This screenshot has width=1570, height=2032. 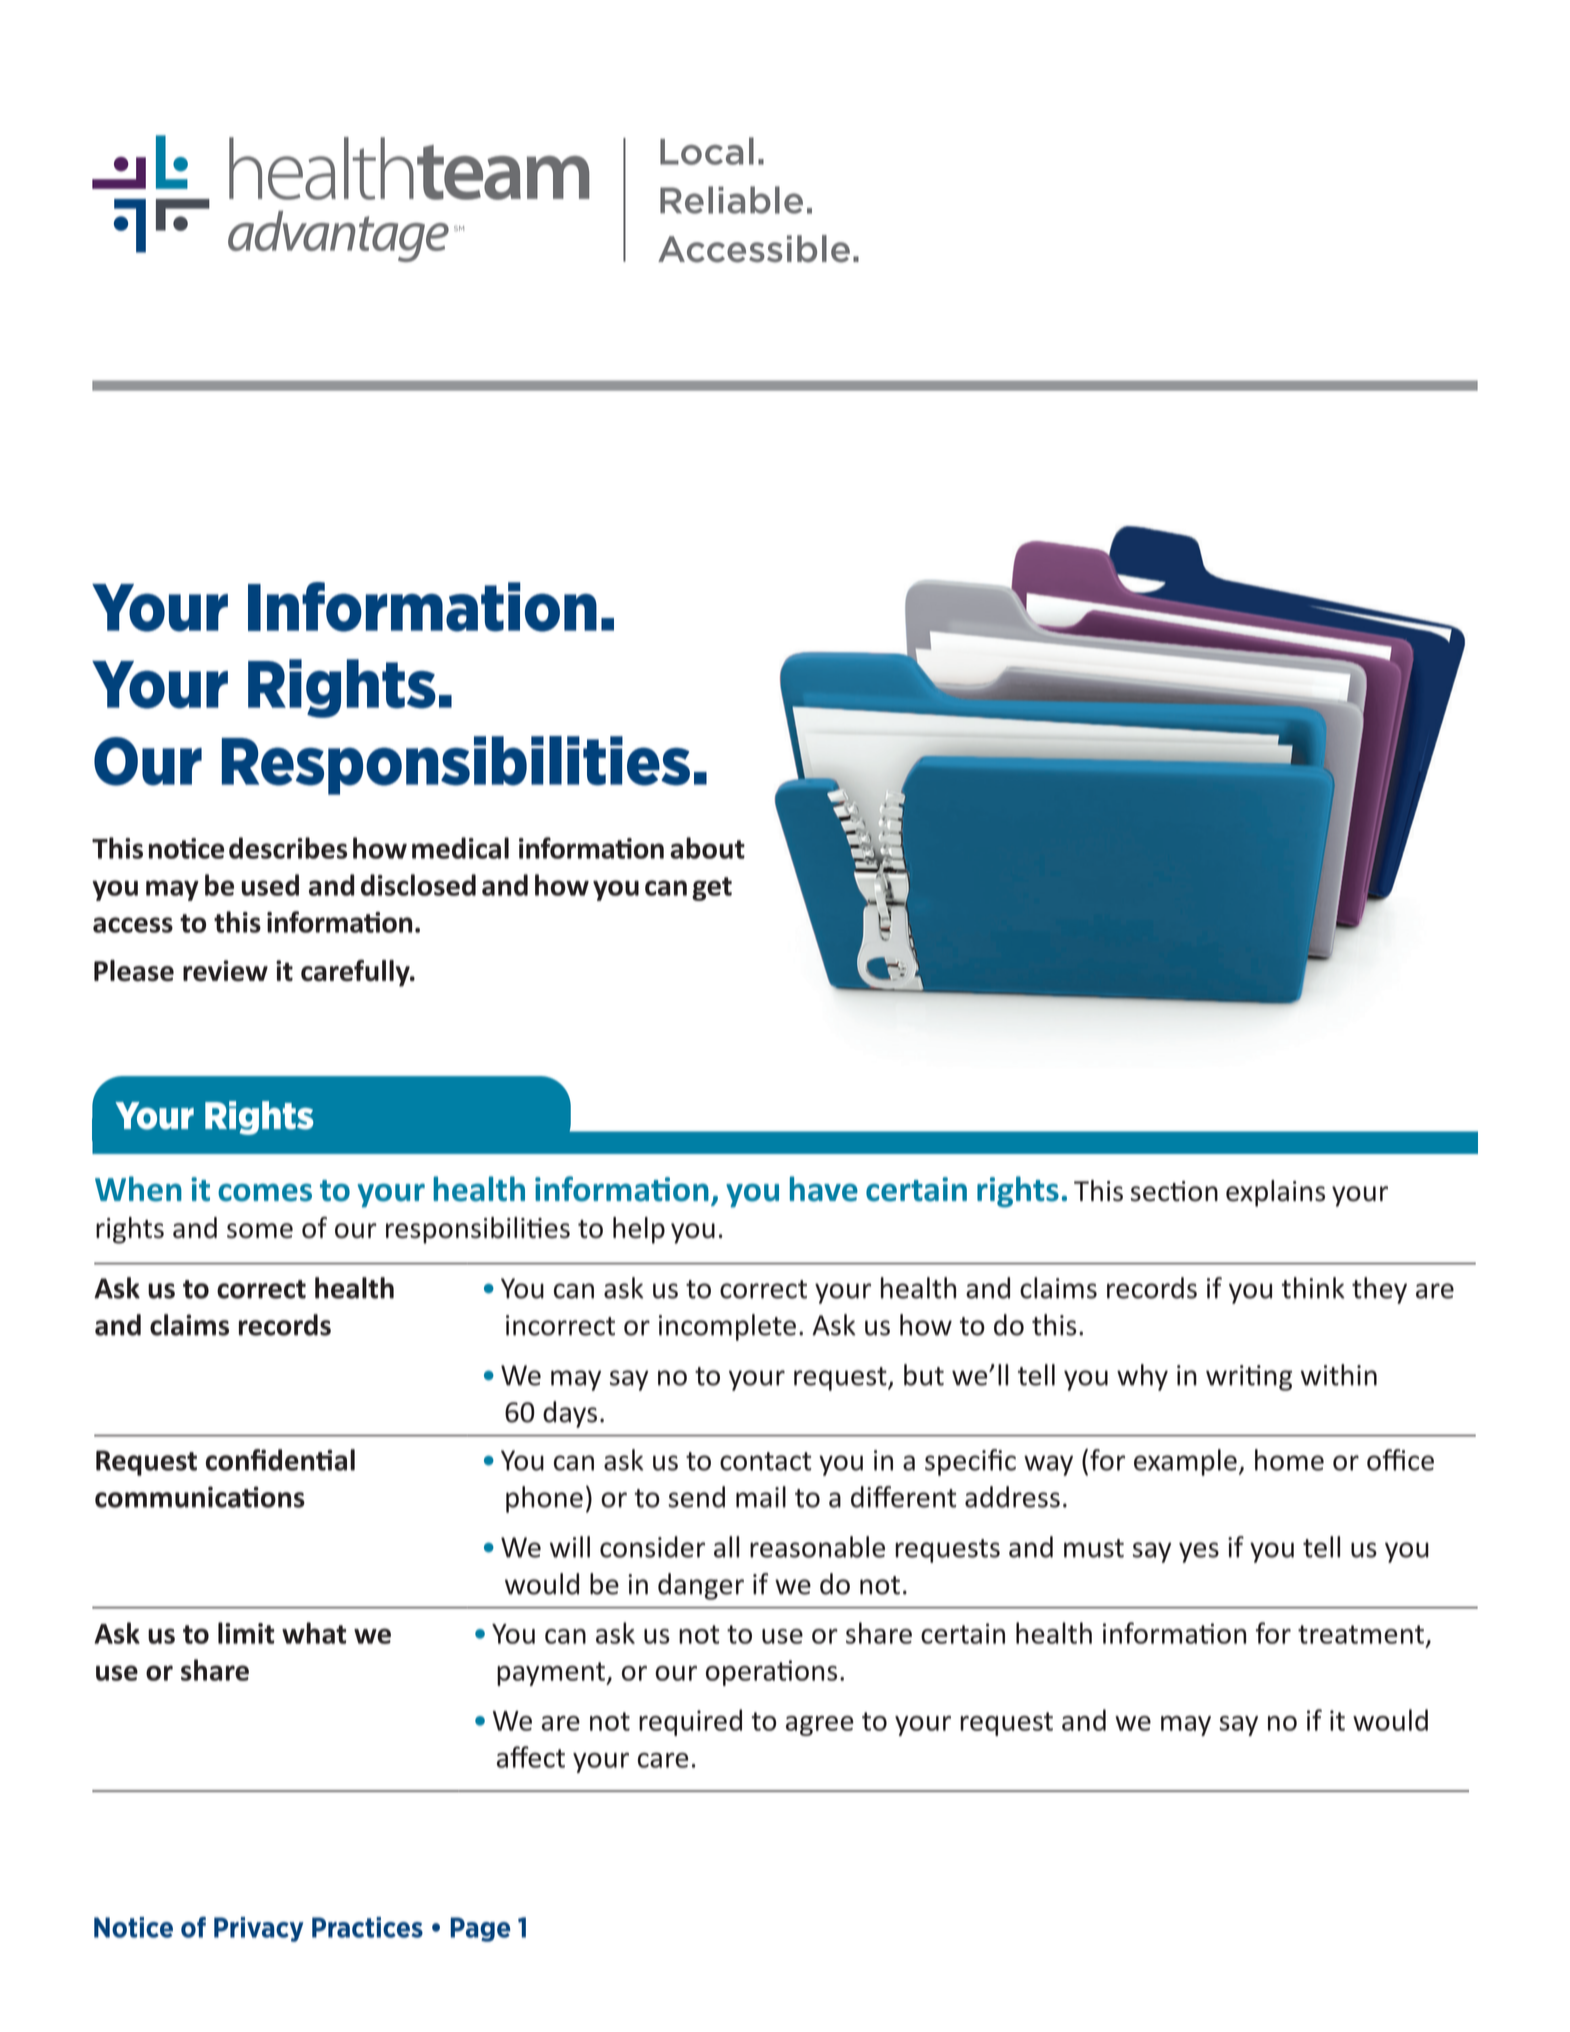 I want to click on Privacy, so click(x=259, y=1929).
